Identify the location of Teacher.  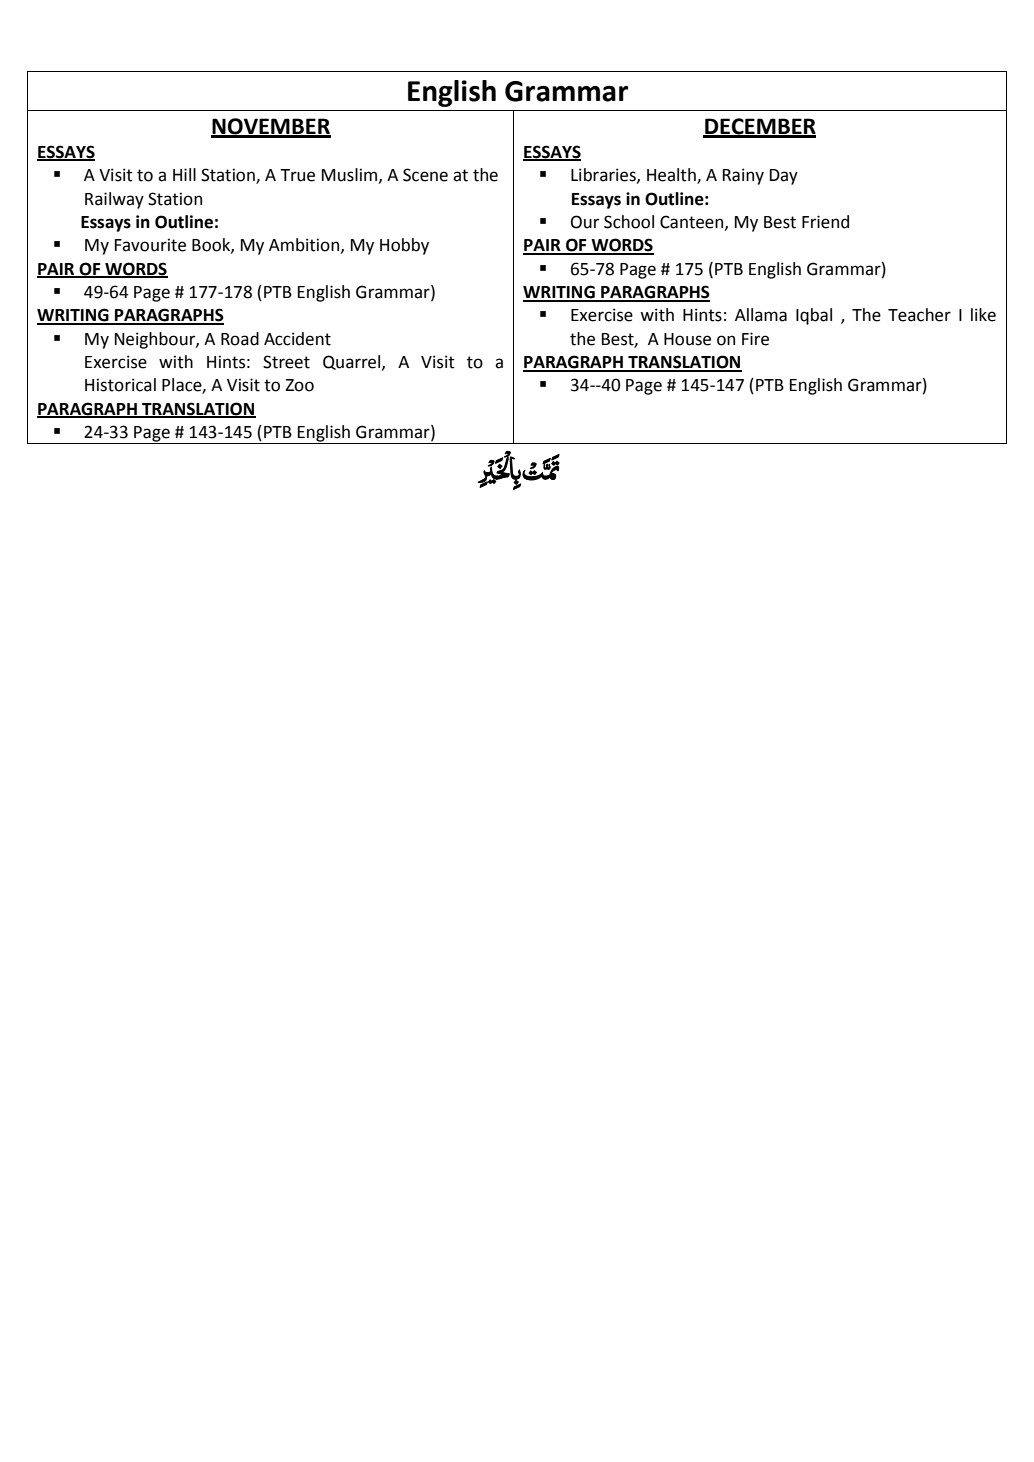
(919, 315).
